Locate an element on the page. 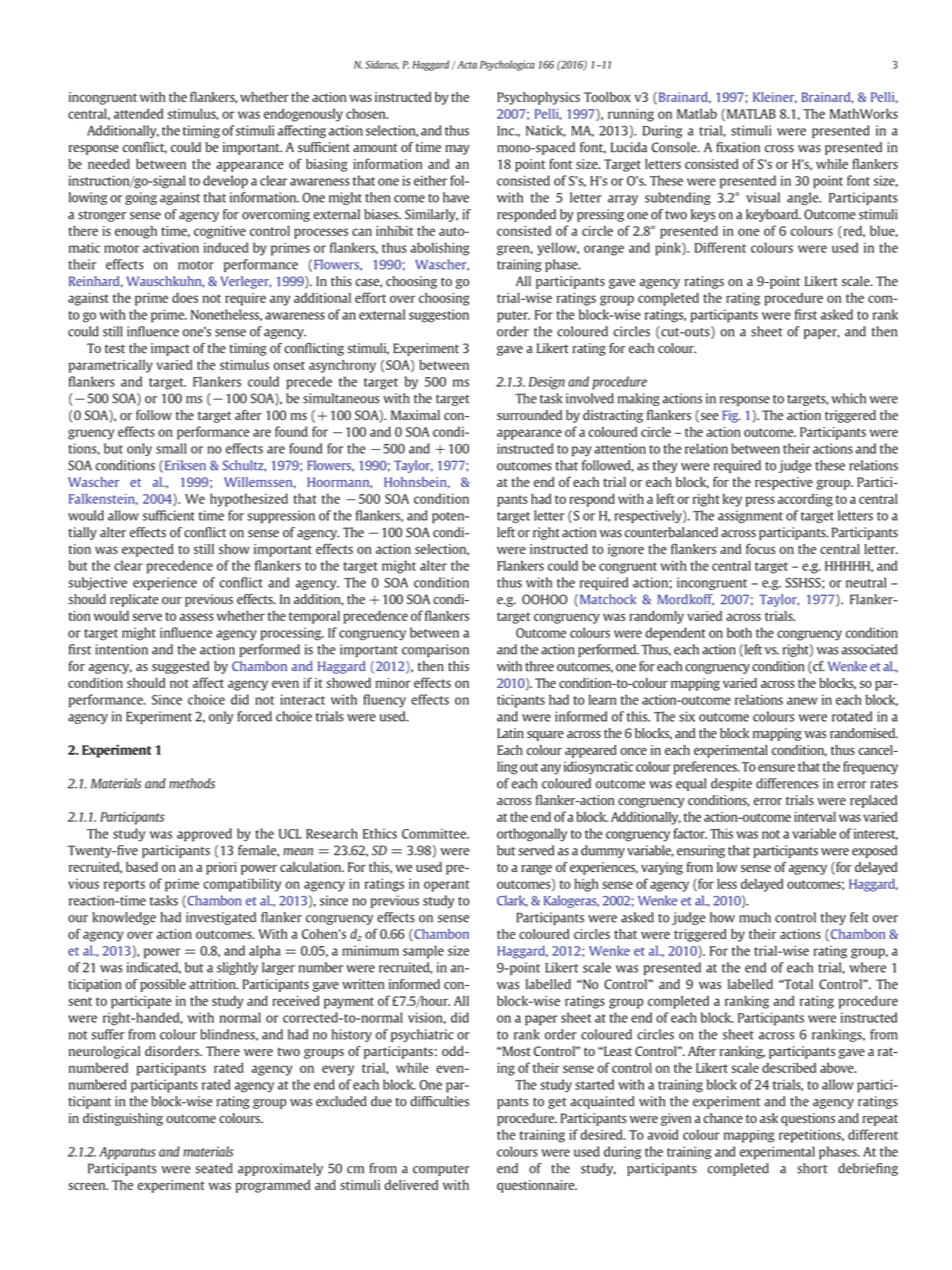 The height and width of the page is (1270, 952). seated is located at coordinates (214, 1168).
